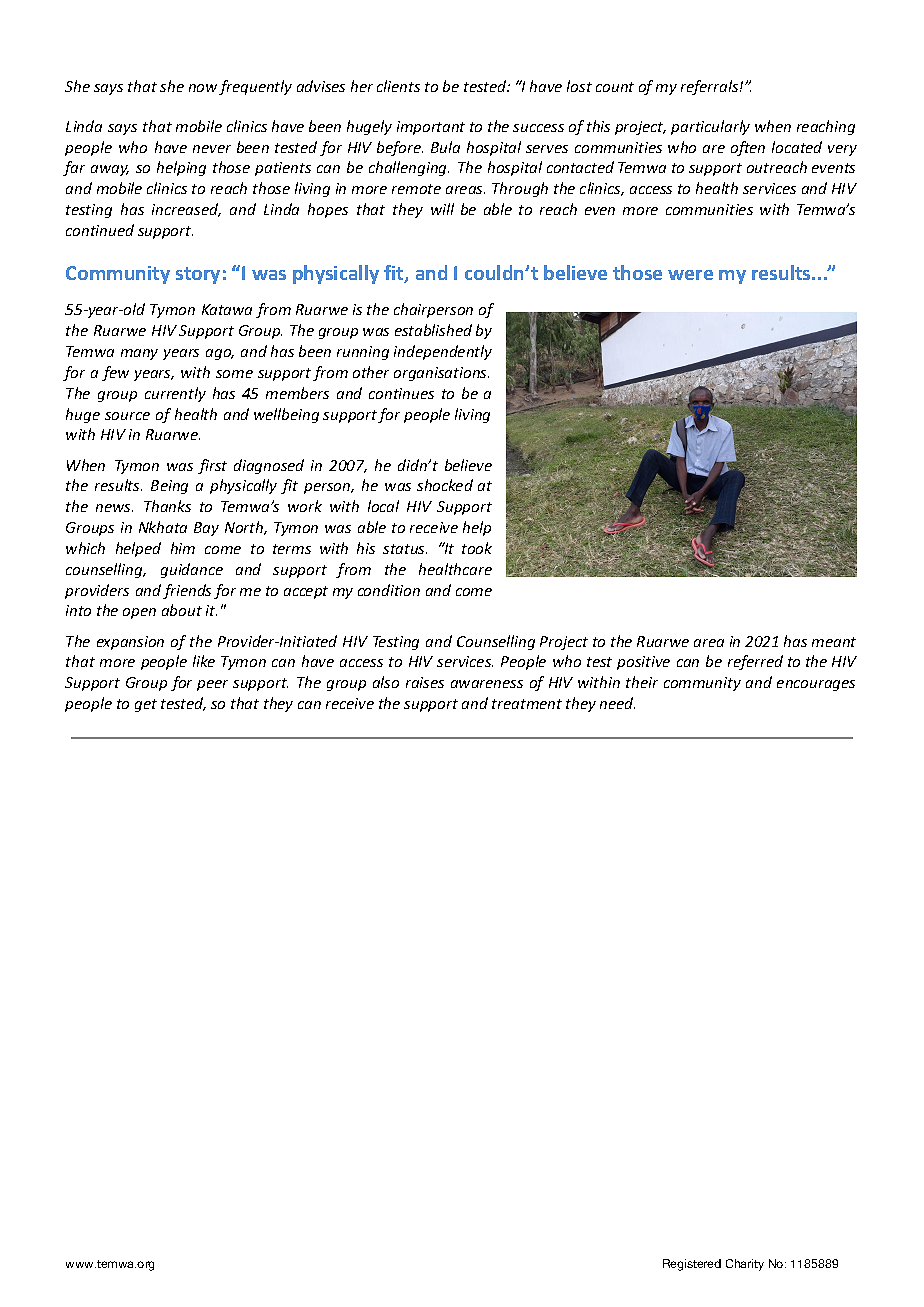 This screenshot has height=1307, width=924. I want to click on important, so click(431, 128).
